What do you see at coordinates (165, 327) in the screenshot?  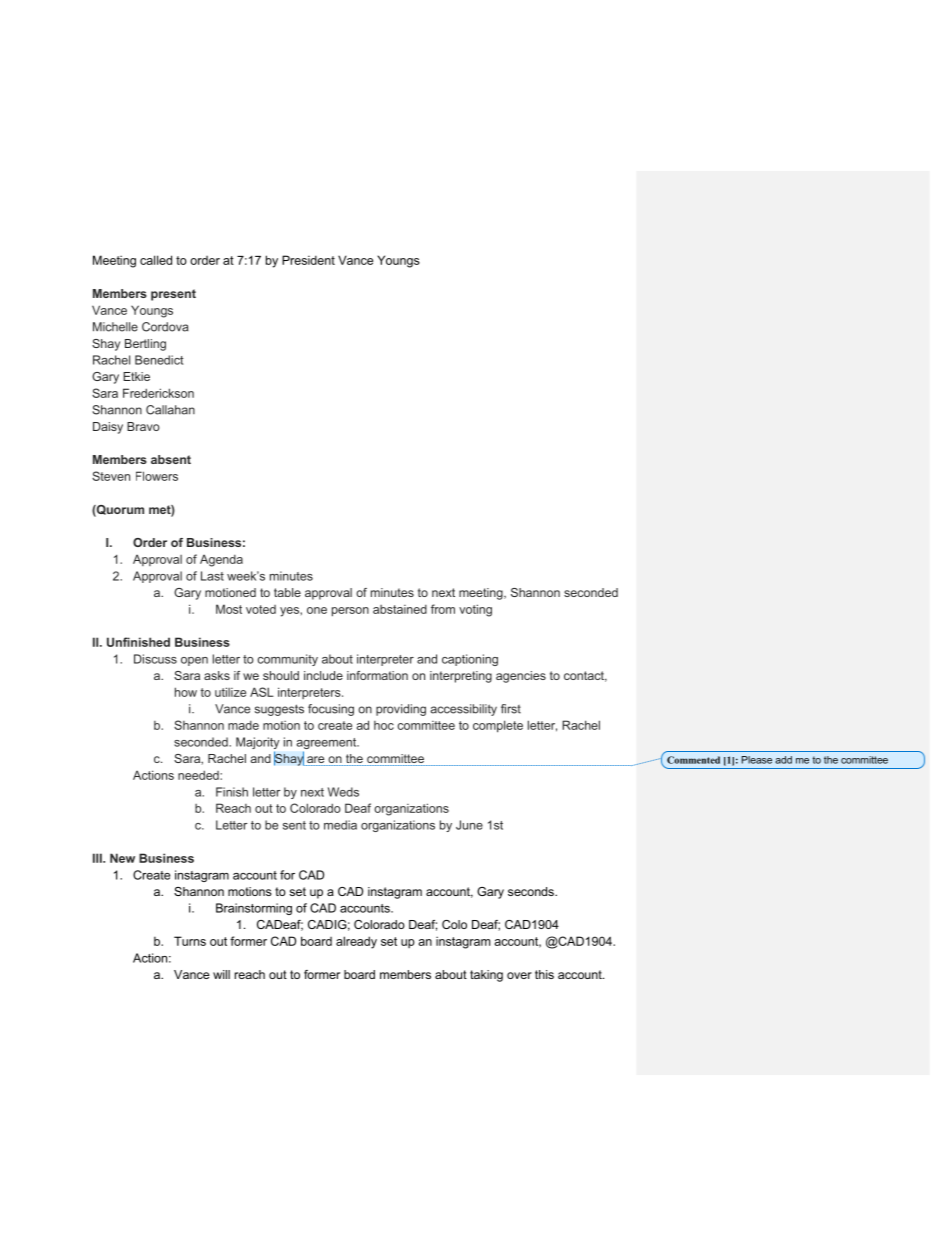 I see `Cordova` at bounding box center [165, 327].
